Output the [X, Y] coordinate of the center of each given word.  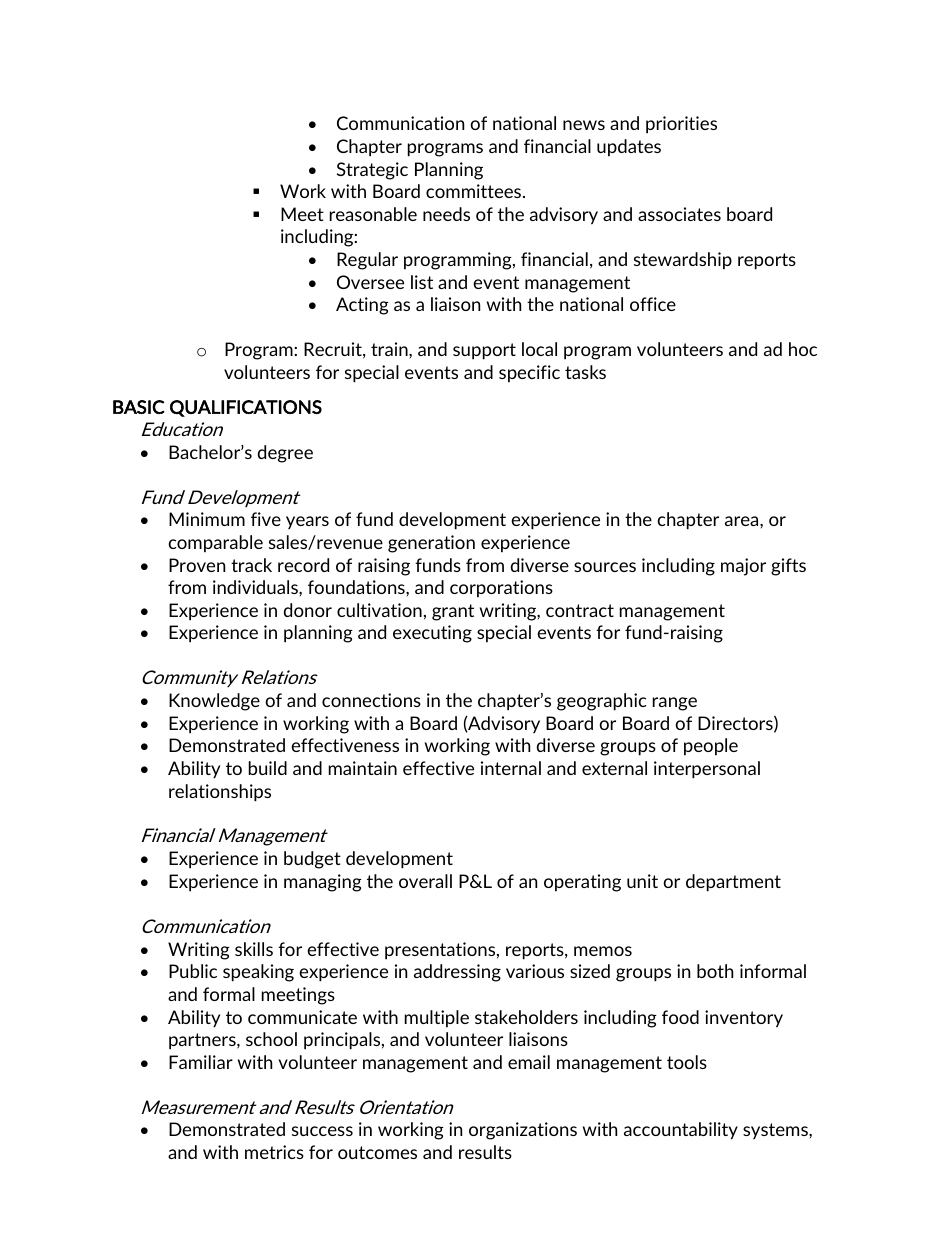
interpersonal [707, 770]
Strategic [372, 171]
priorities [681, 125]
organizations [523, 1131]
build [268, 768]
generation [431, 544]
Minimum [207, 519]
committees [475, 191]
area [743, 521]
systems [776, 1131]
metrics [274, 1152]
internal [511, 768]
